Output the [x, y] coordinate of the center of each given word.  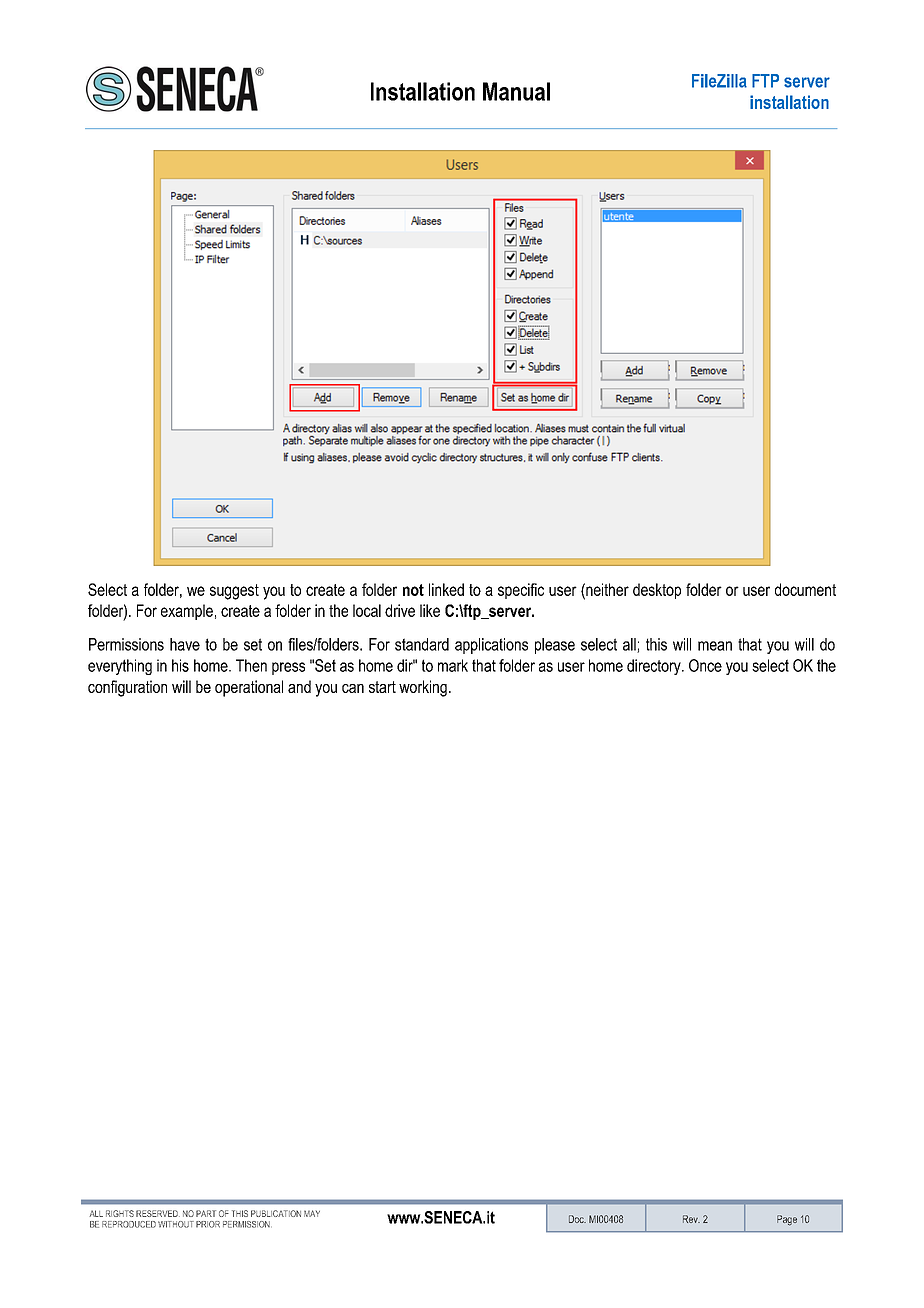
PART [206, 1213]
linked [446, 589]
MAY [312, 1213]
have [185, 644]
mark [453, 665]
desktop [657, 591]
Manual [516, 91]
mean [715, 646]
